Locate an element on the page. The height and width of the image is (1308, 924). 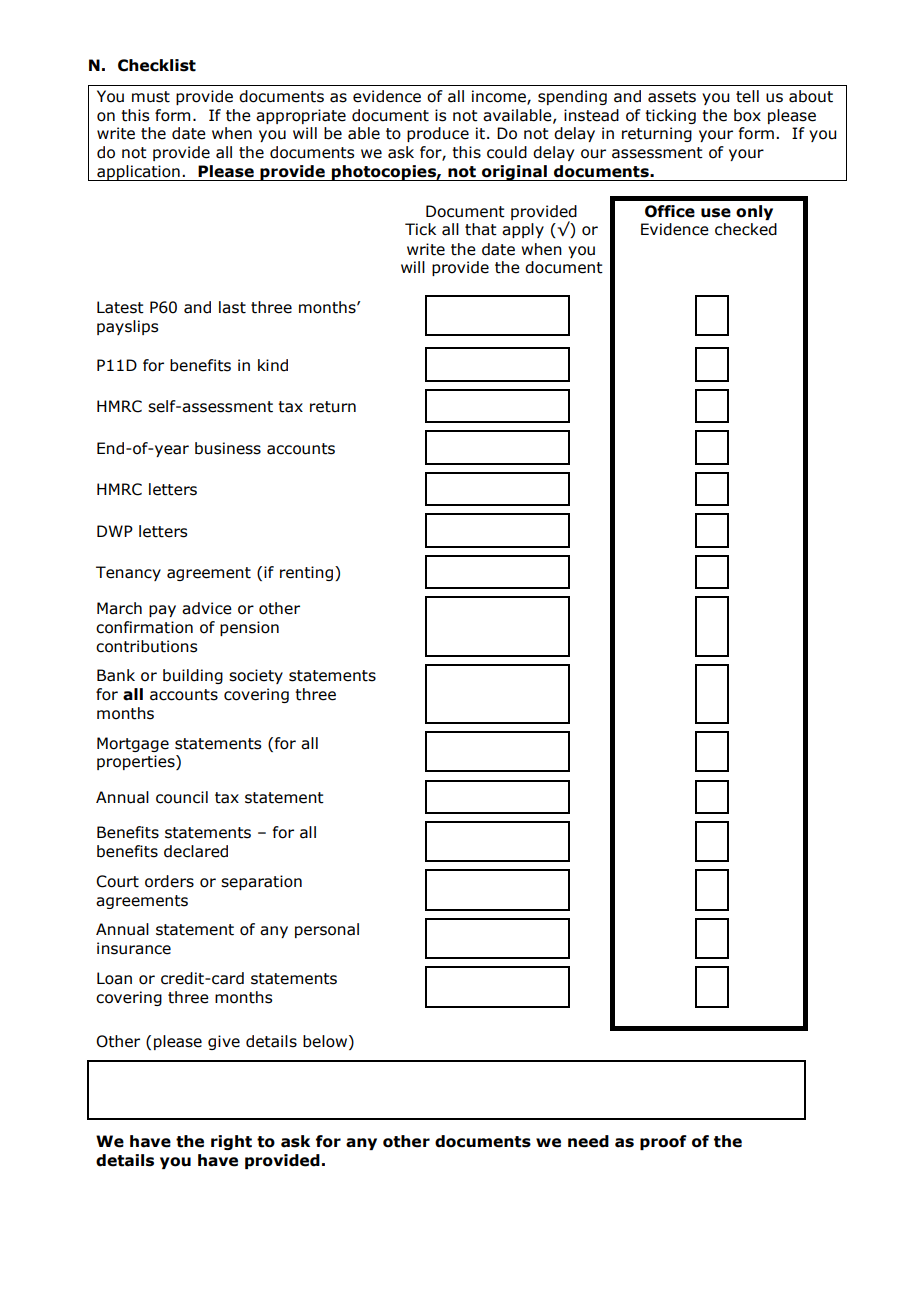
must is located at coordinates (151, 97).
